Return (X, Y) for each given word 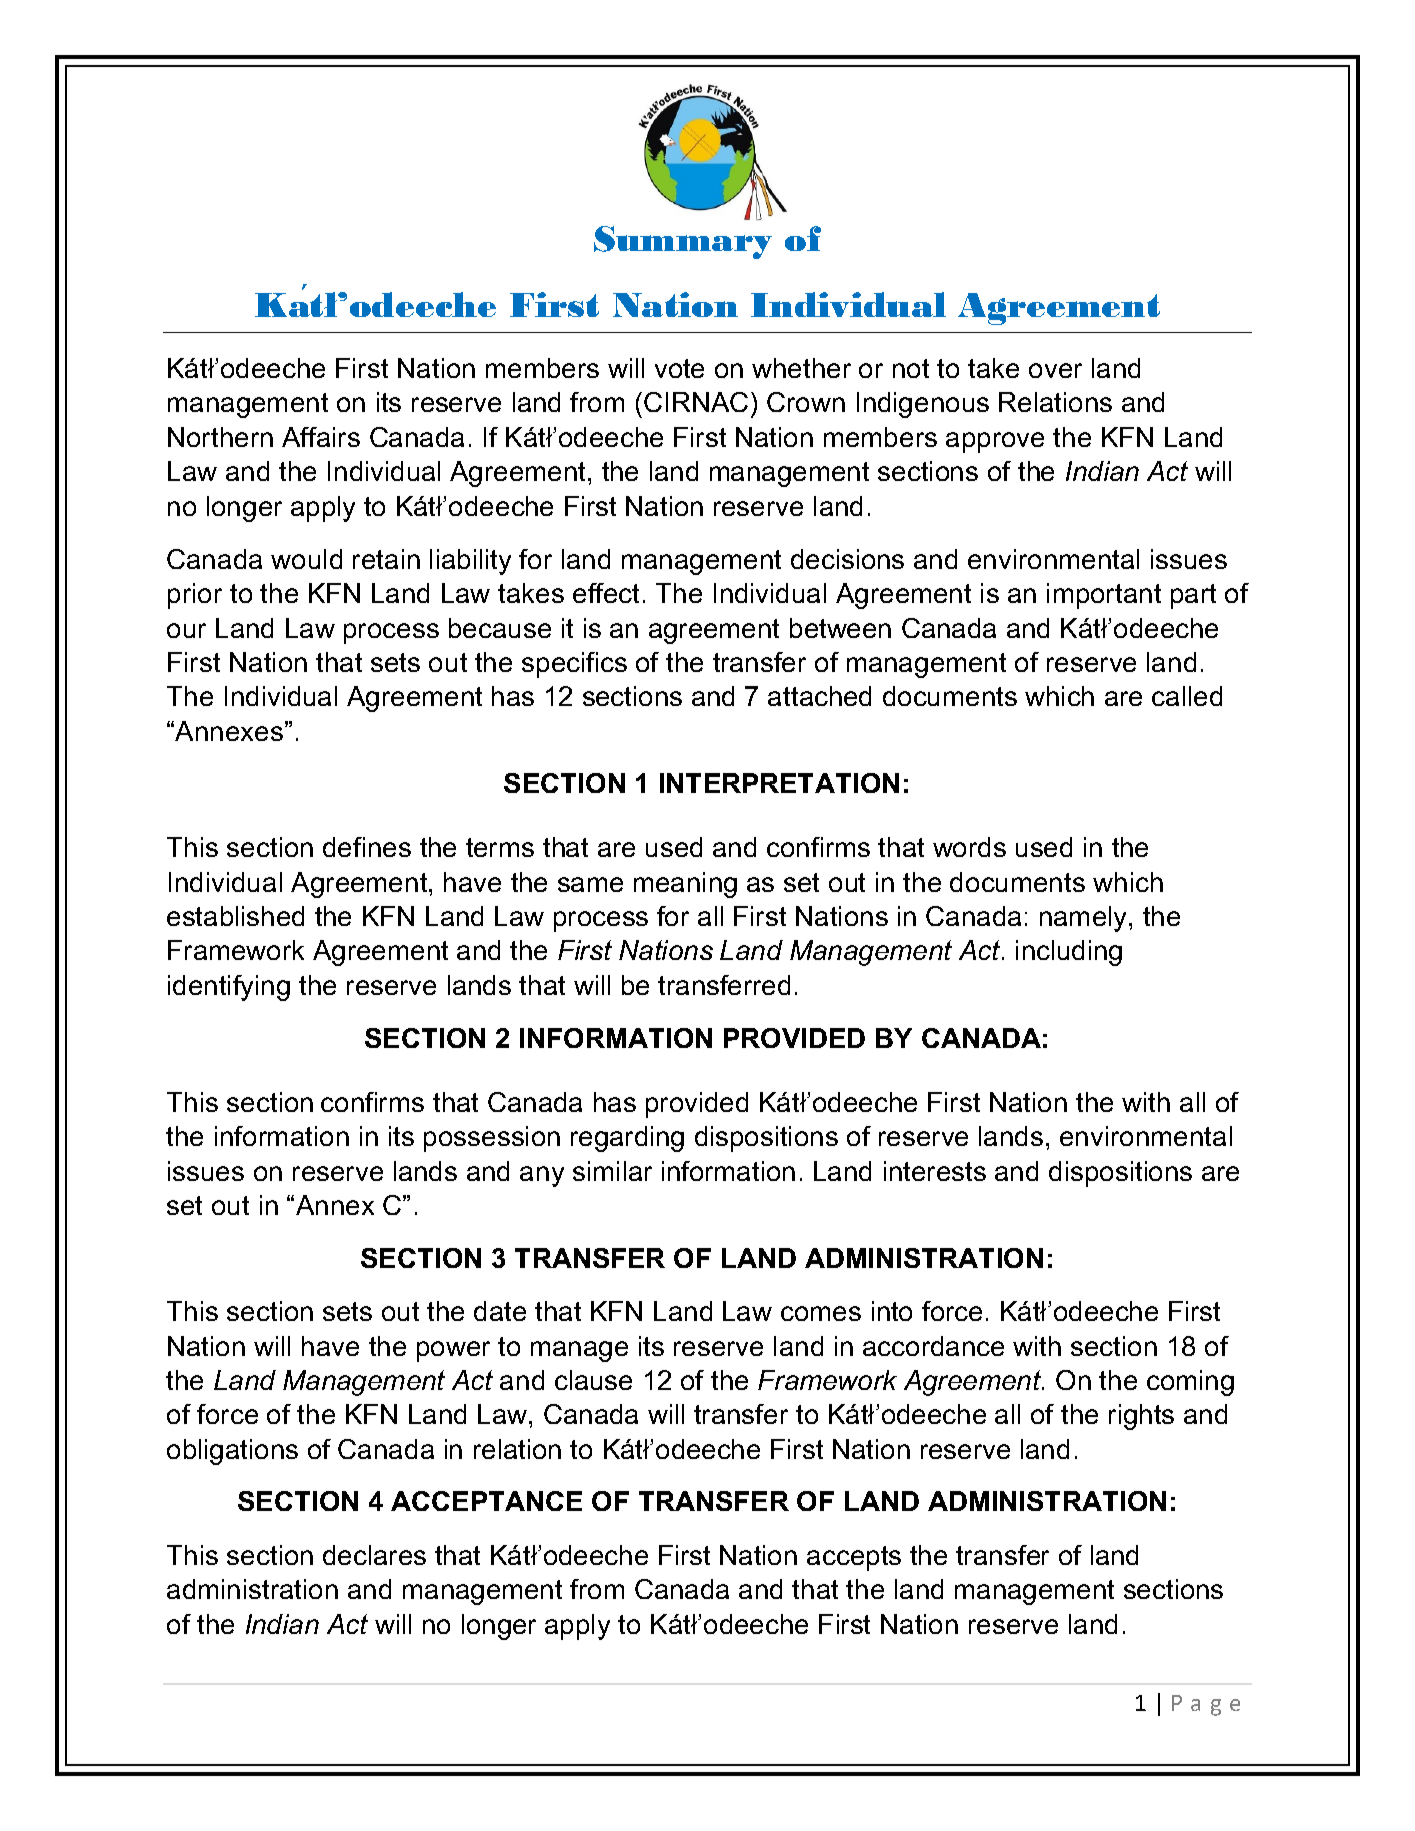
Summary (683, 242)
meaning (685, 885)
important (1104, 596)
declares (374, 1555)
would (306, 559)
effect (606, 593)
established (235, 916)
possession (492, 1139)
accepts (854, 1558)
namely (1085, 919)
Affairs (321, 437)
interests (935, 1171)
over (1055, 370)
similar (612, 1171)
